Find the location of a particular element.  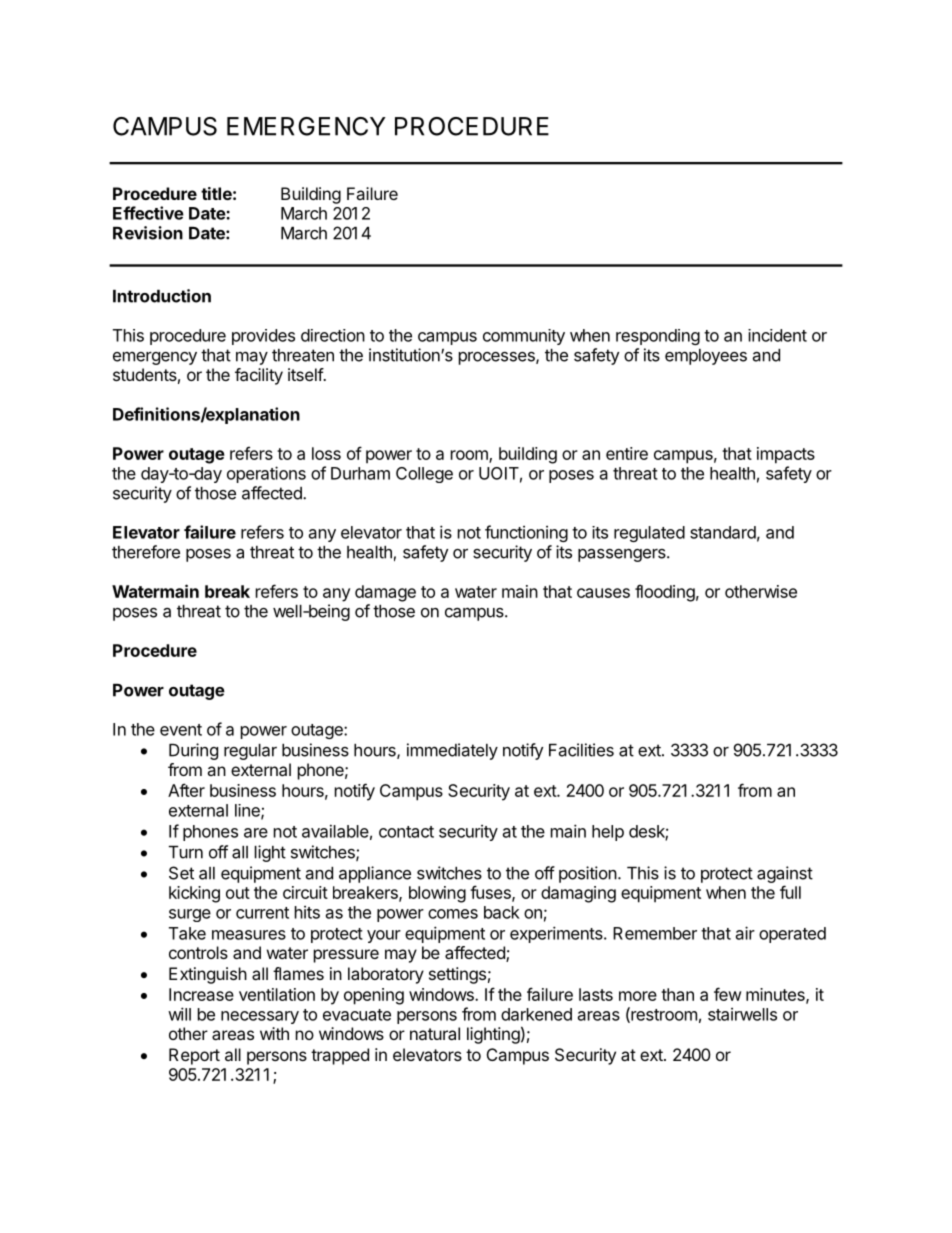

incident is located at coordinates (777, 335).
